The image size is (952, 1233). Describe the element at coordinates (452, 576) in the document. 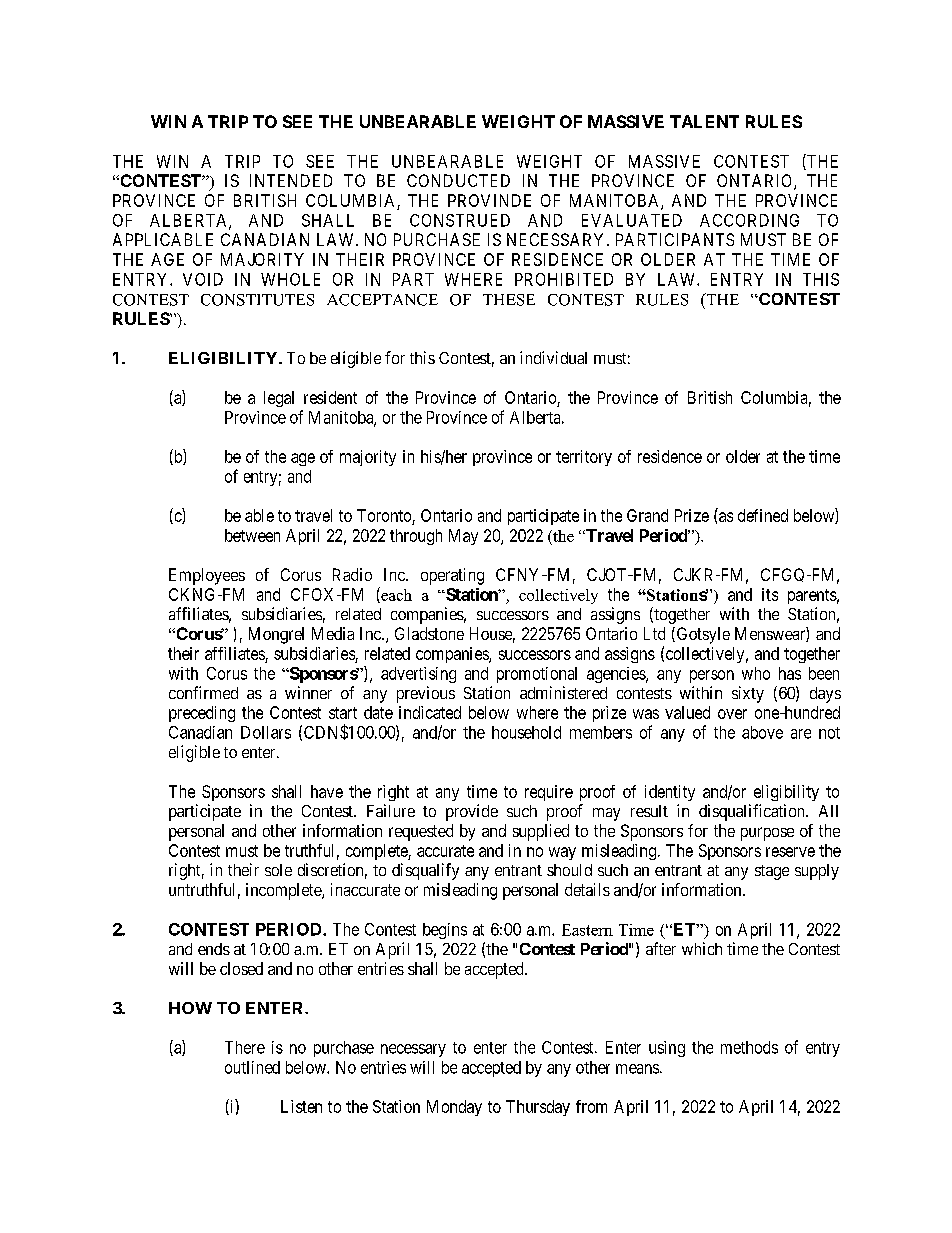

I see `operating` at that location.
